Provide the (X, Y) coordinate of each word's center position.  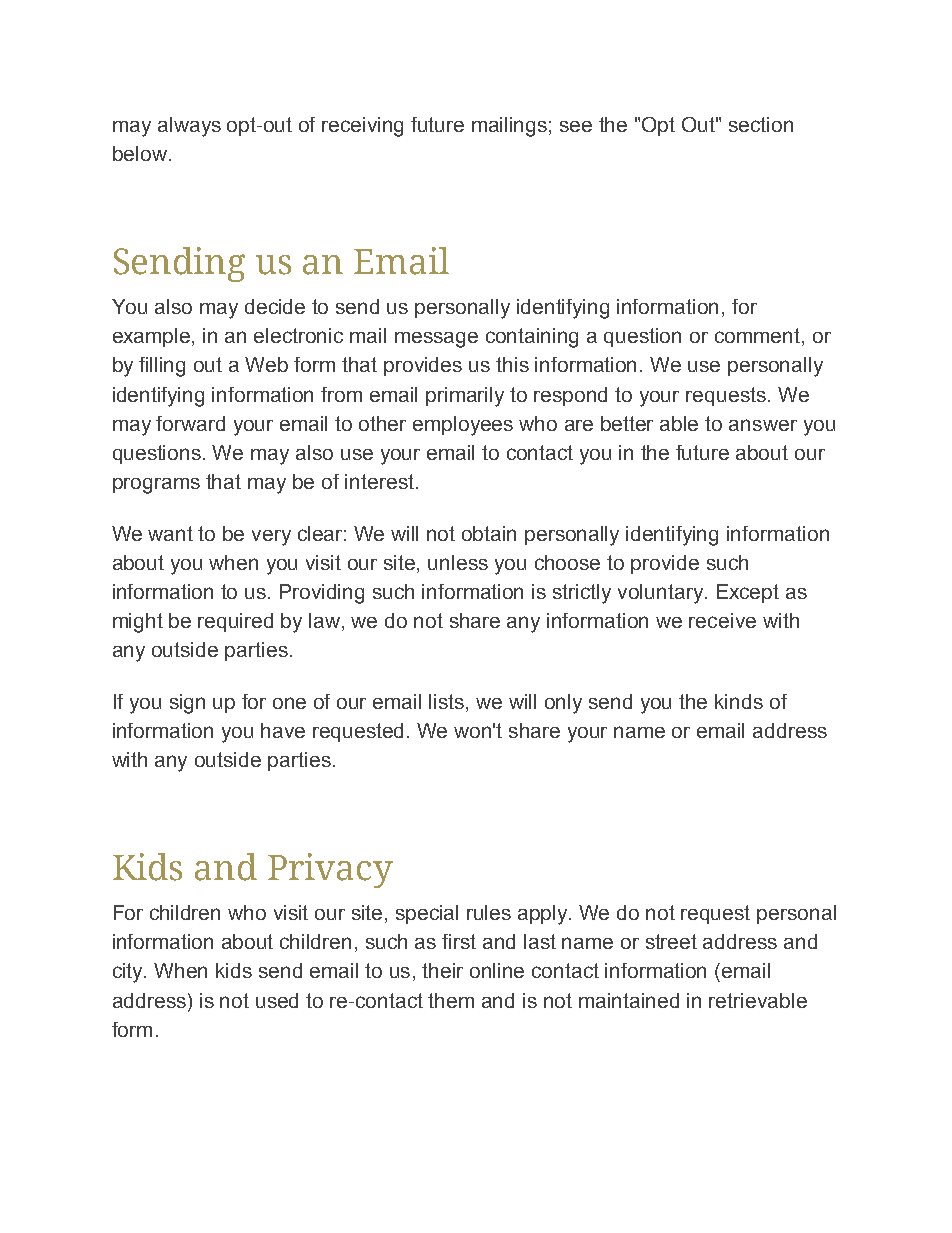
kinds (739, 701)
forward (190, 423)
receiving (362, 127)
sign (187, 704)
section (761, 124)
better (627, 423)
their (442, 970)
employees (463, 426)
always (189, 127)
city (129, 973)
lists (448, 701)
